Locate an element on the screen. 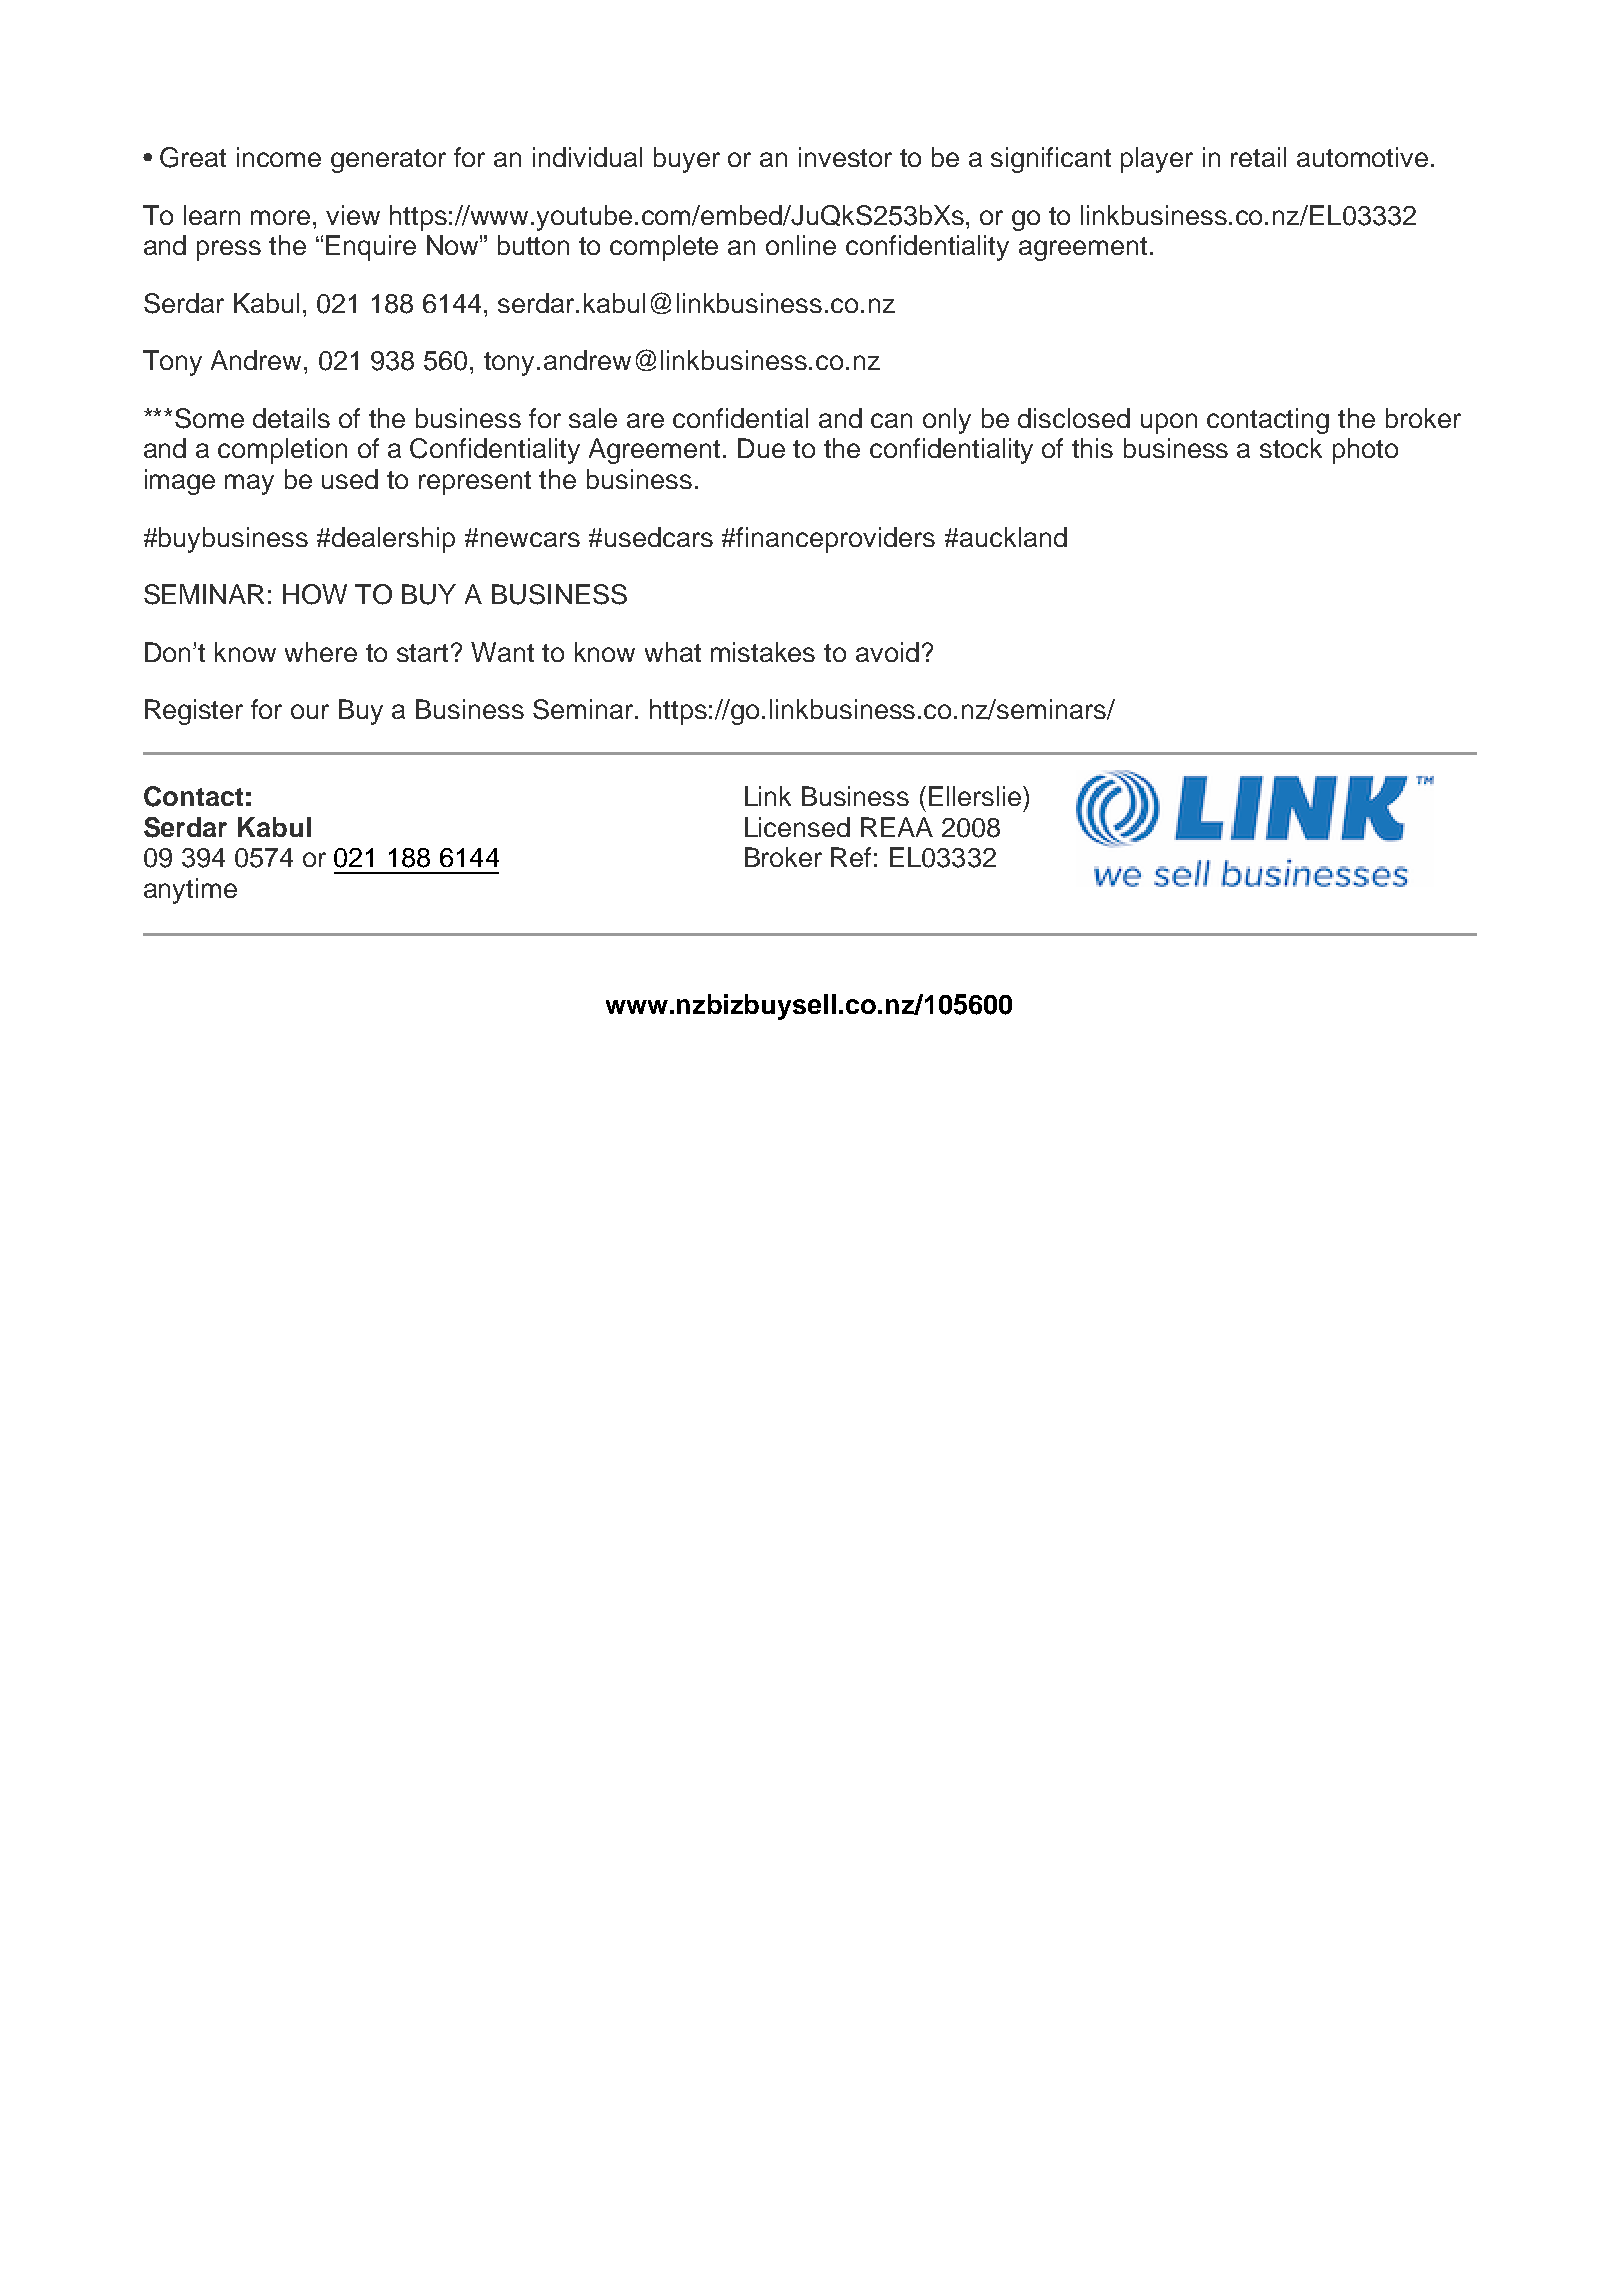  anytime is located at coordinates (190, 891).
